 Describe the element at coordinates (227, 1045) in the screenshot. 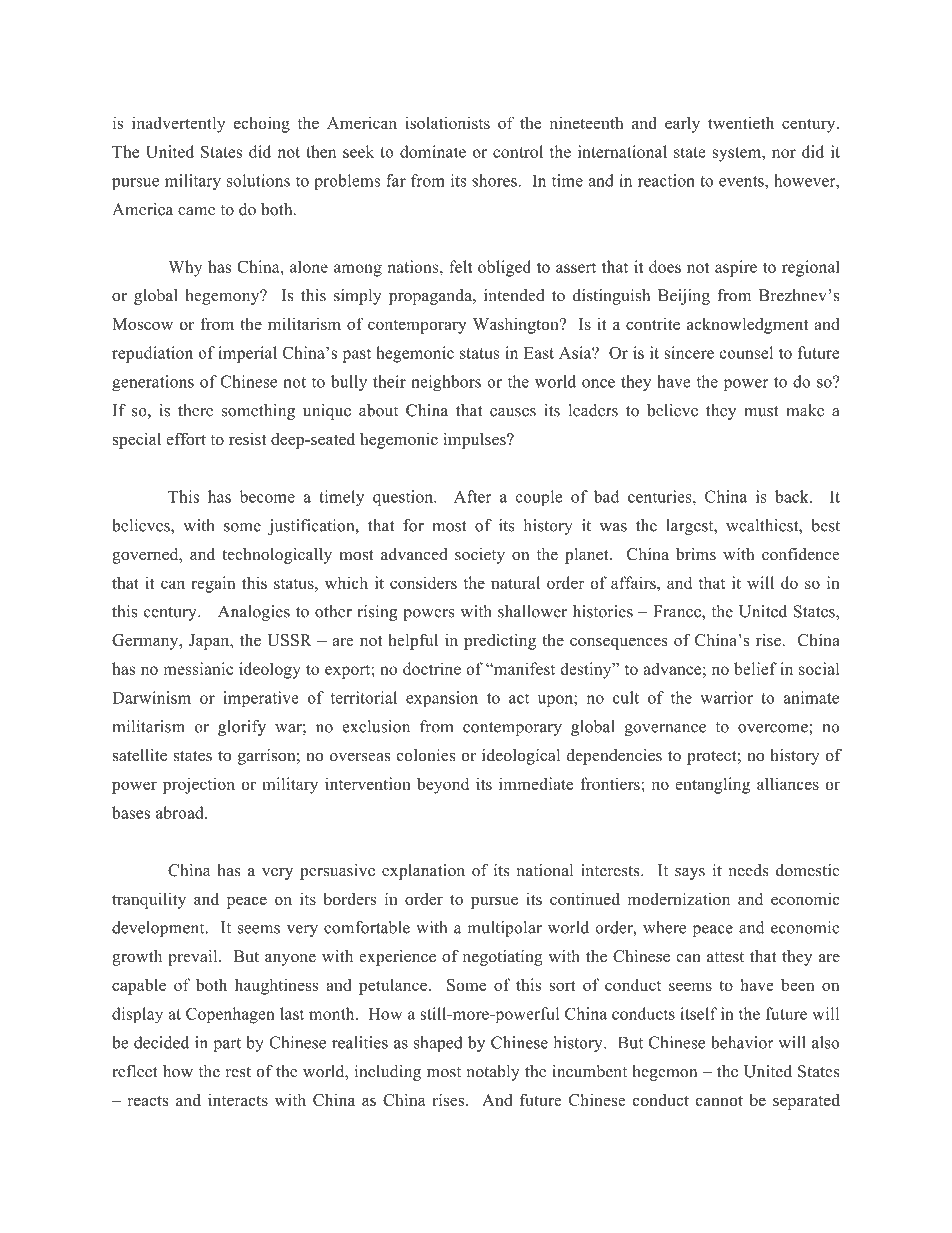

I see `part` at that location.
